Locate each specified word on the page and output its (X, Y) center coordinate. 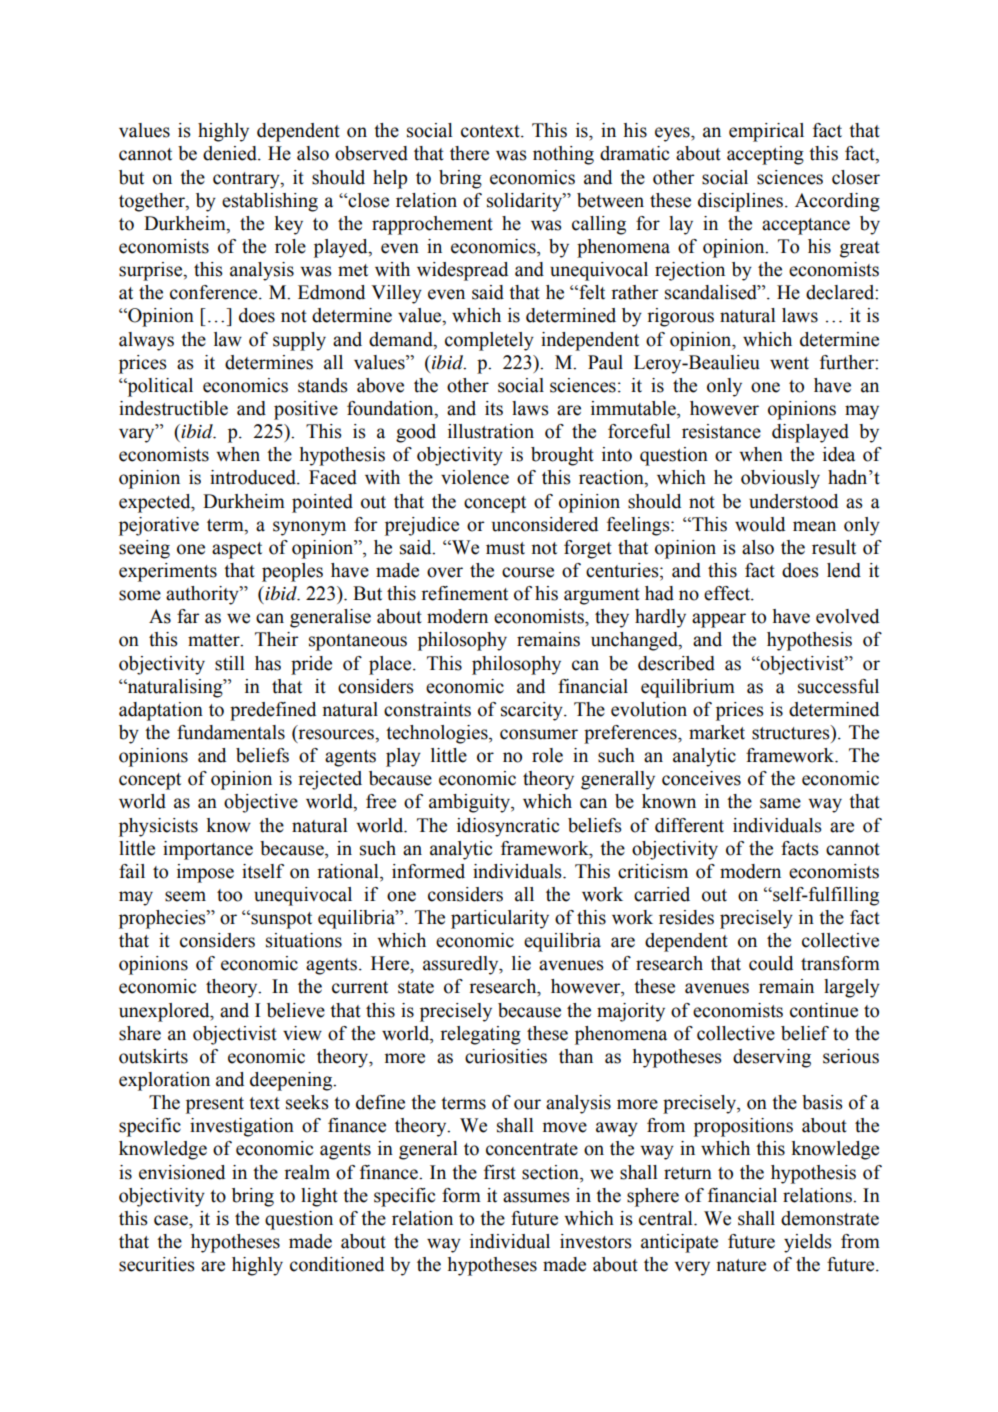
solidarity (525, 202)
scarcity (533, 711)
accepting (765, 155)
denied (231, 153)
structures (792, 732)
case (172, 1220)
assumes (536, 1197)
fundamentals (231, 732)
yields (808, 1243)
